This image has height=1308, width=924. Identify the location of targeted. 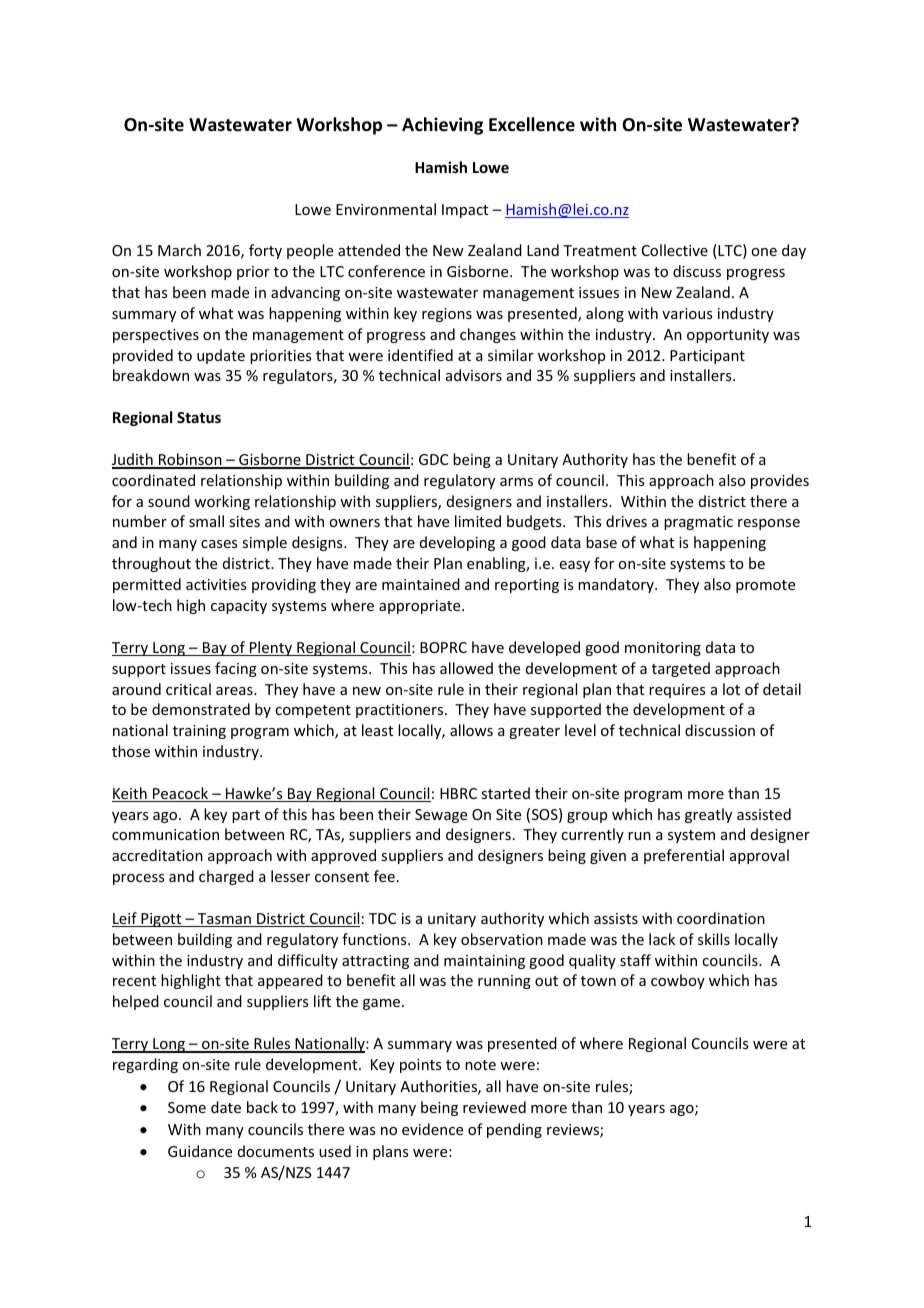
(681, 669).
